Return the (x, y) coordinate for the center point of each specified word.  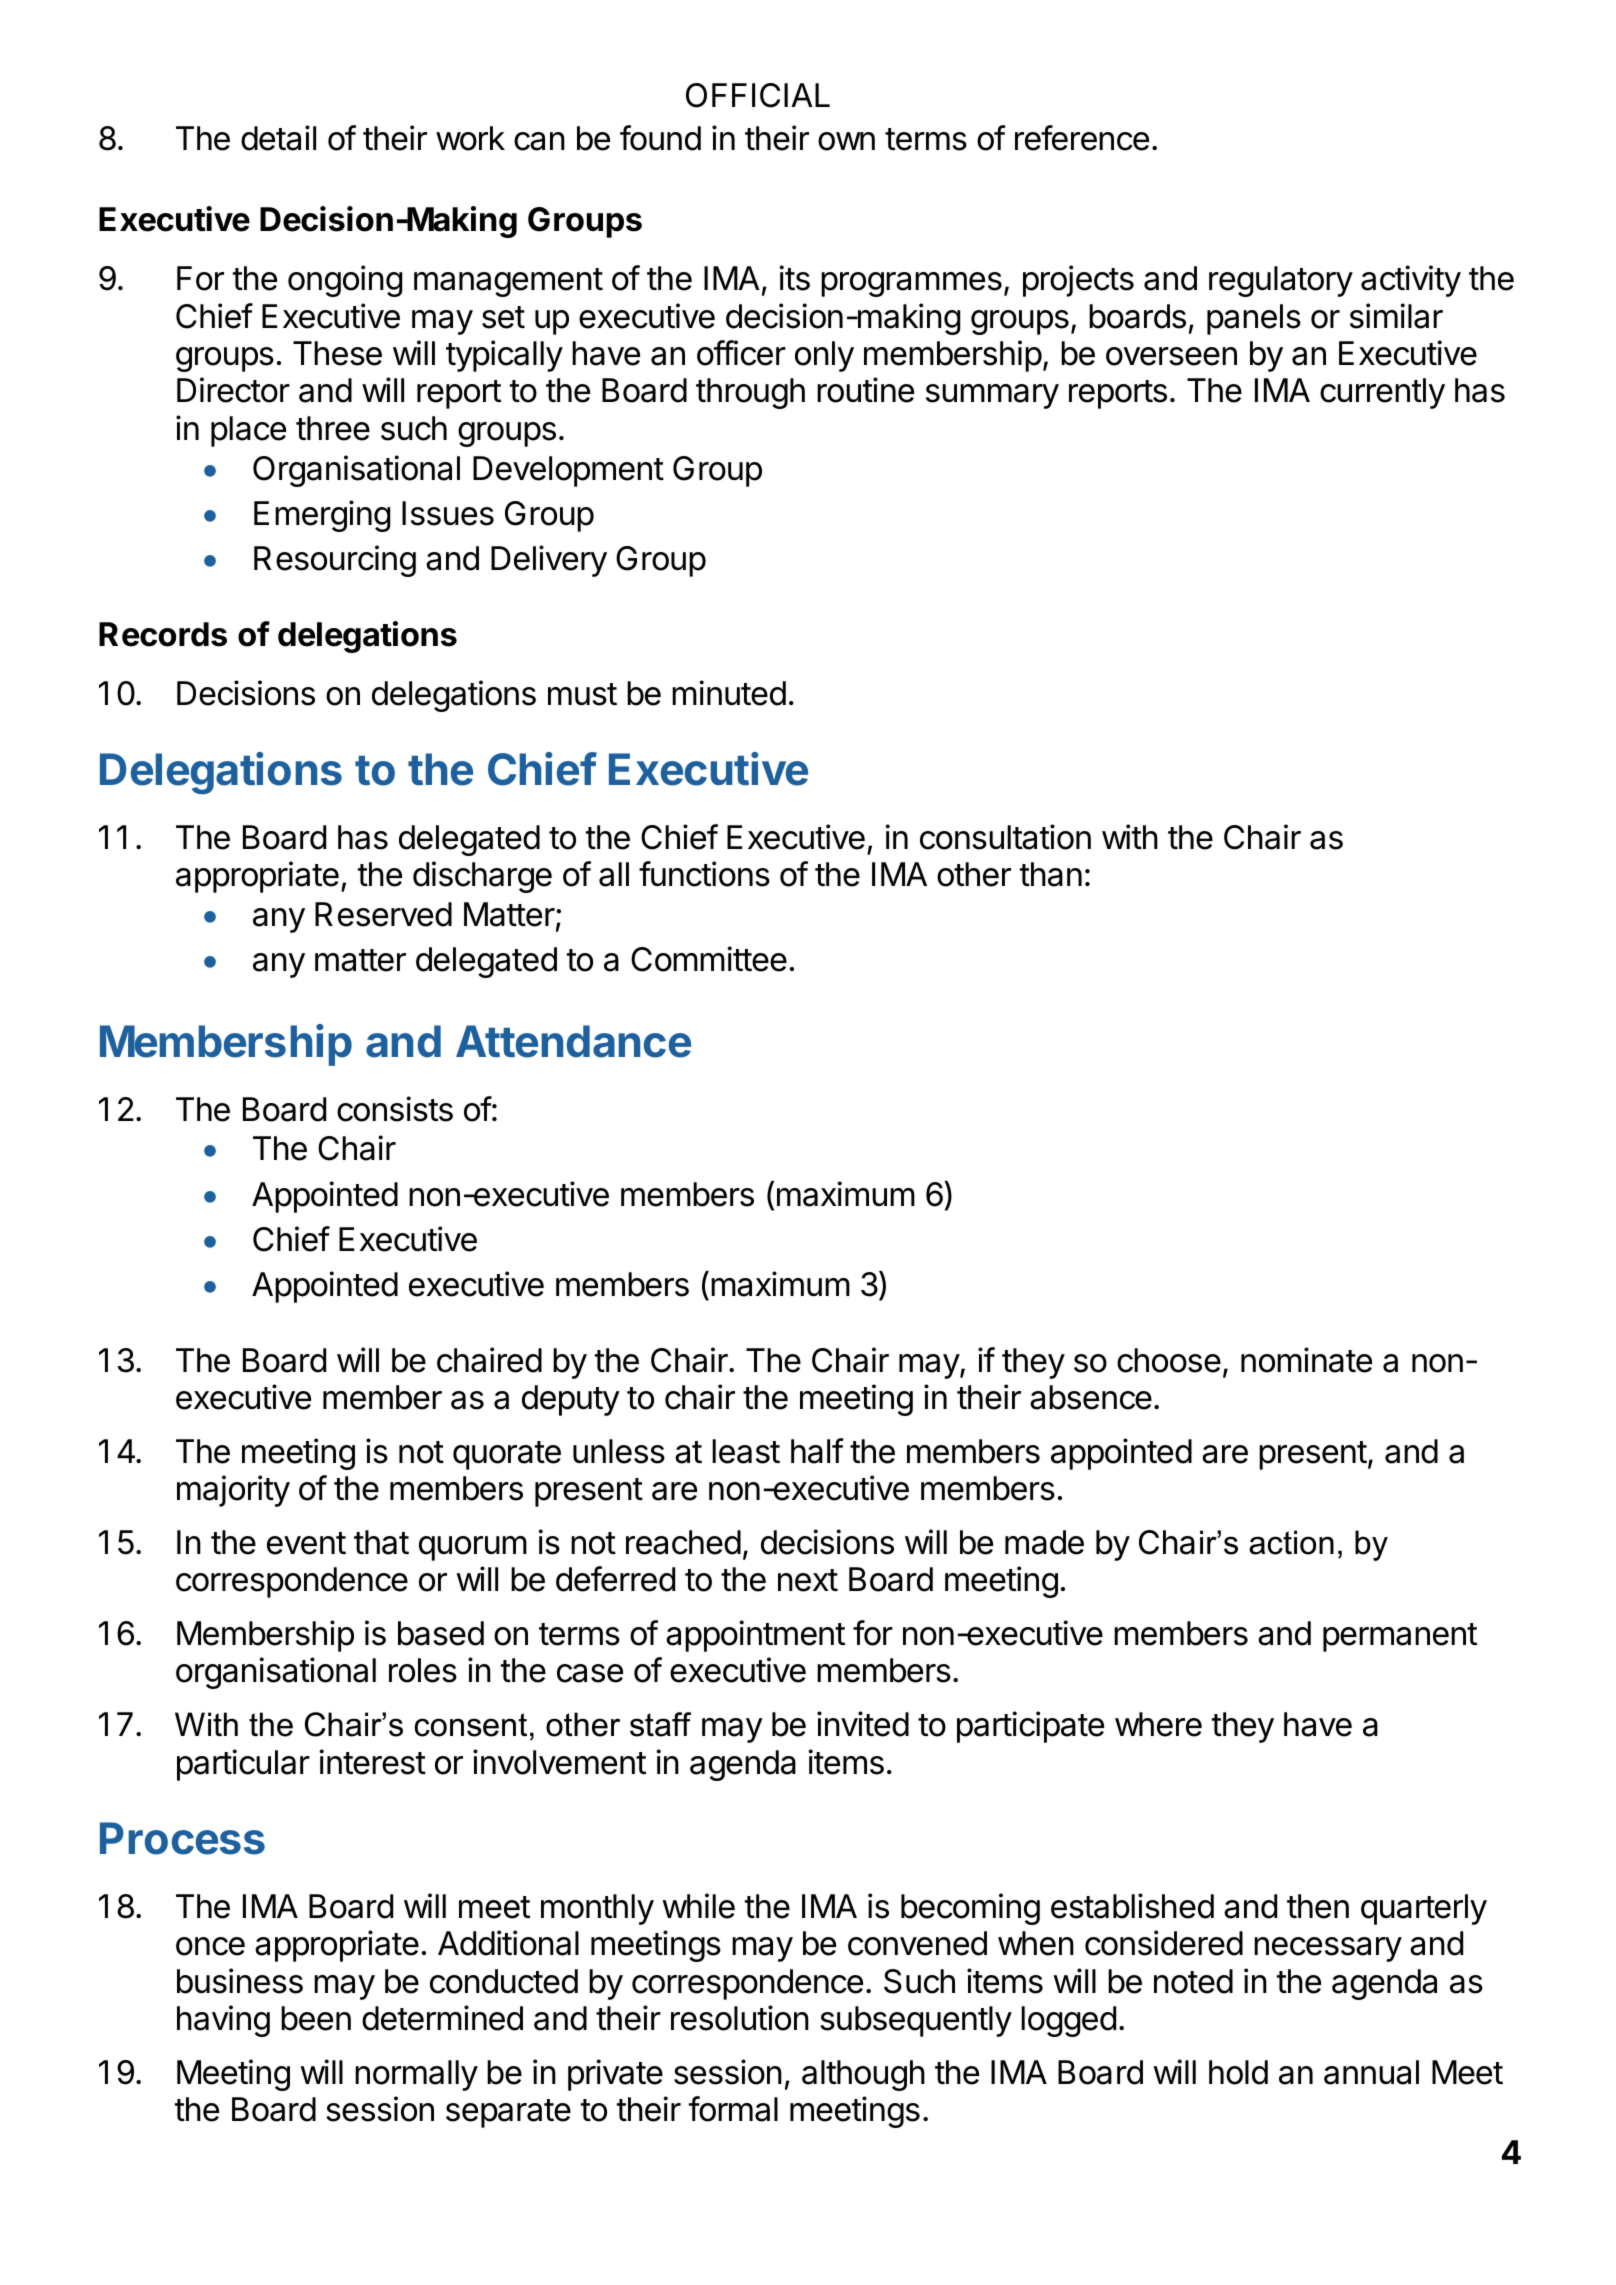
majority (233, 1491)
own (846, 141)
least (746, 1451)
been (316, 2018)
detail (278, 138)
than (1051, 874)
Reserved (383, 914)
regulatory (1281, 281)
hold (1238, 2072)
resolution (740, 2018)
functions (704, 874)
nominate (1306, 1360)
